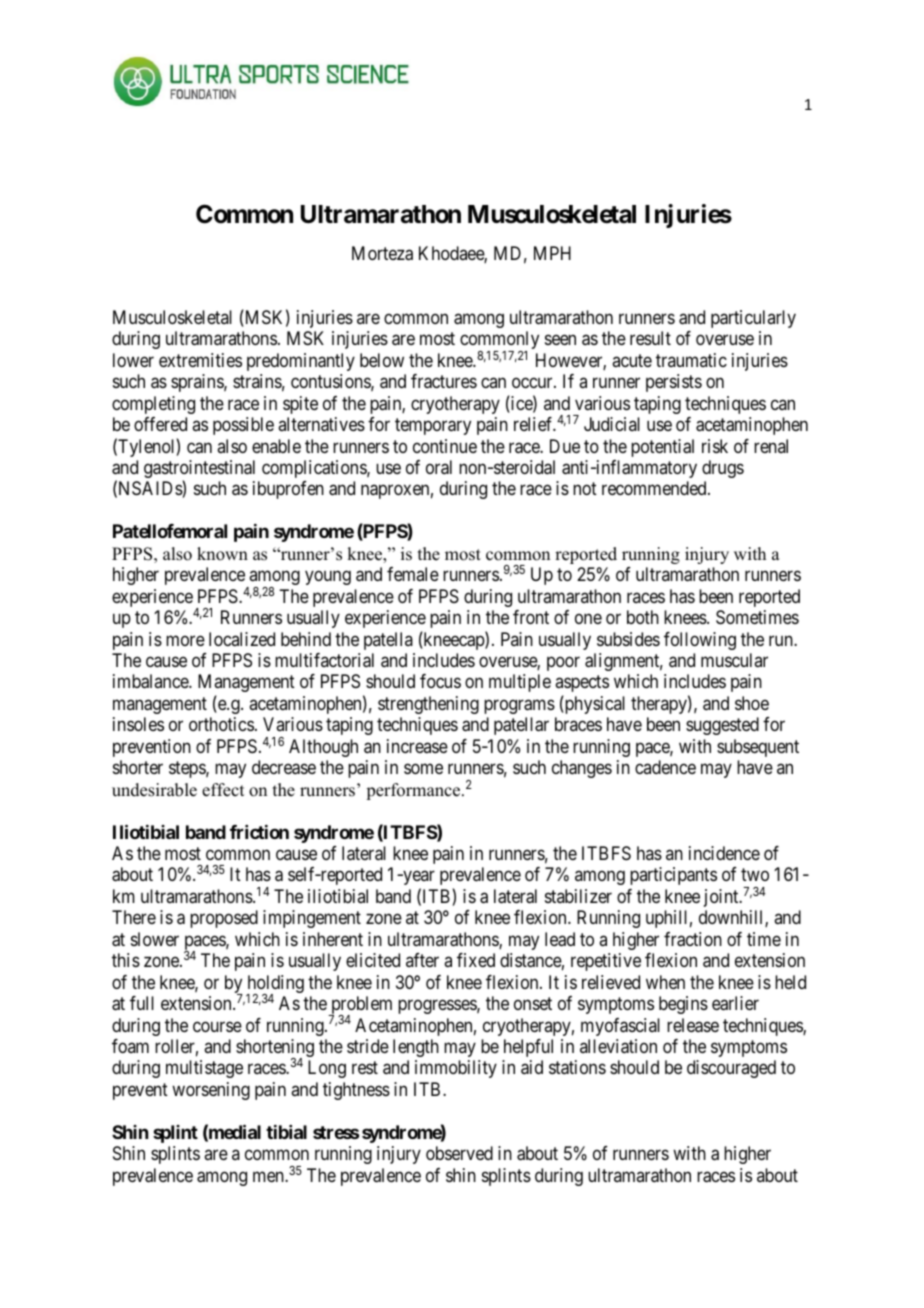 The height and width of the page is (1308, 924). What do you see at coordinates (211, 1091) in the page?
I see `worsening` at bounding box center [211, 1091].
